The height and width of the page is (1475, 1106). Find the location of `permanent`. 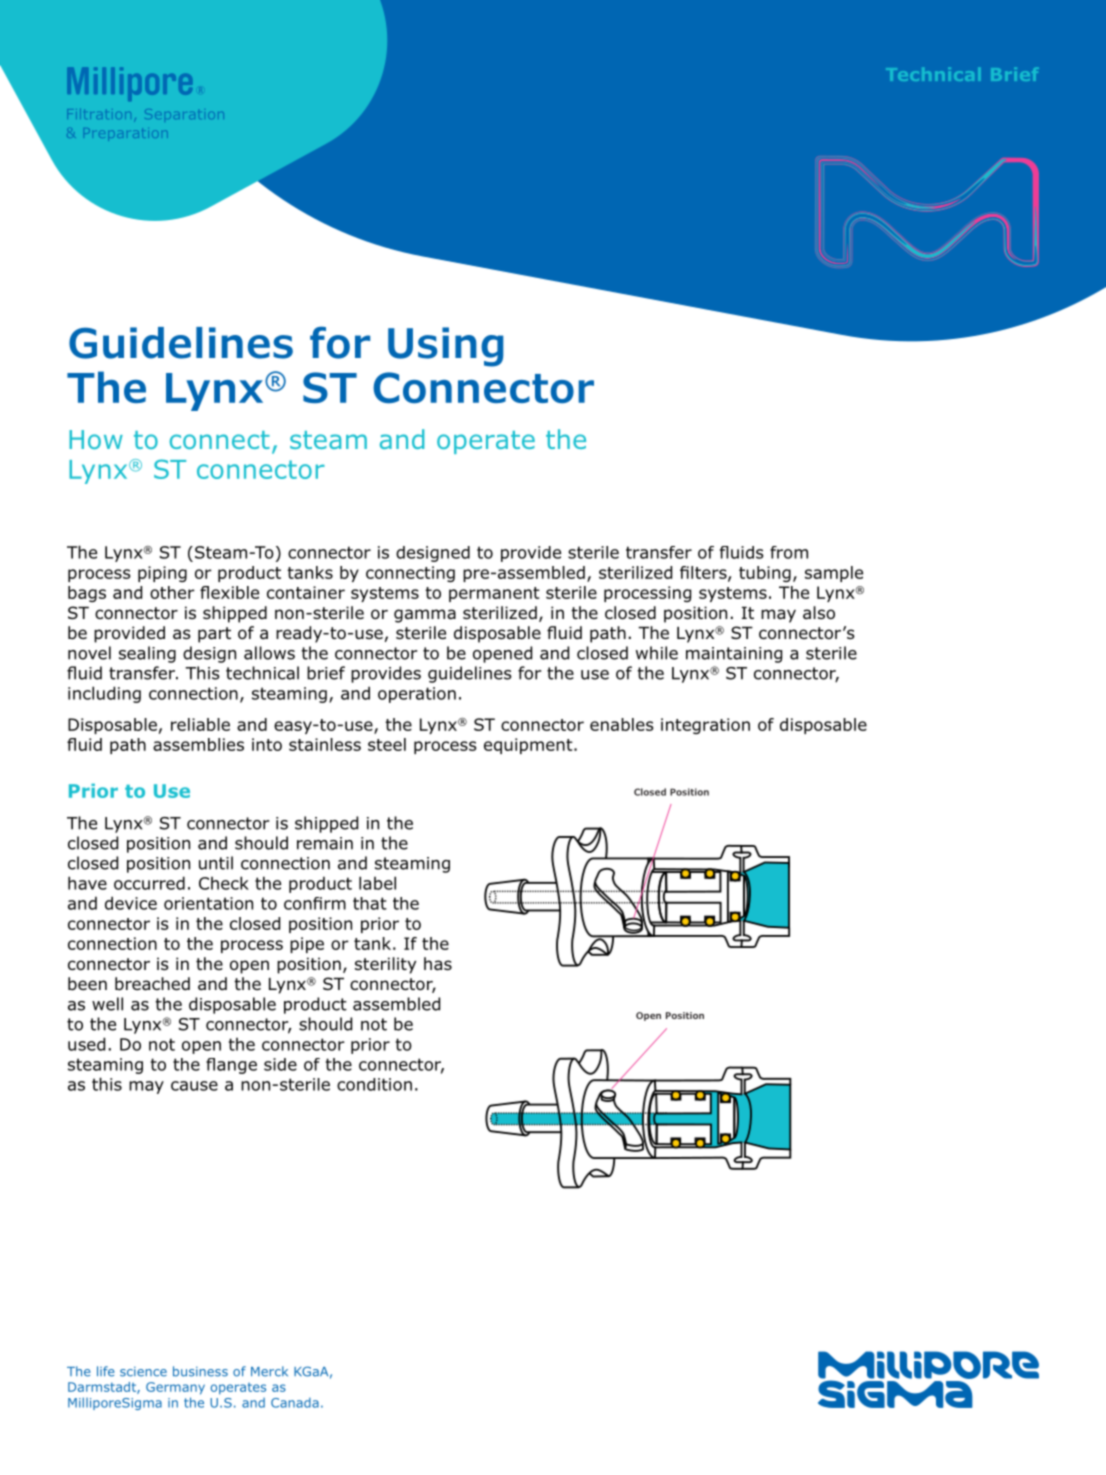

permanent is located at coordinates (494, 594).
